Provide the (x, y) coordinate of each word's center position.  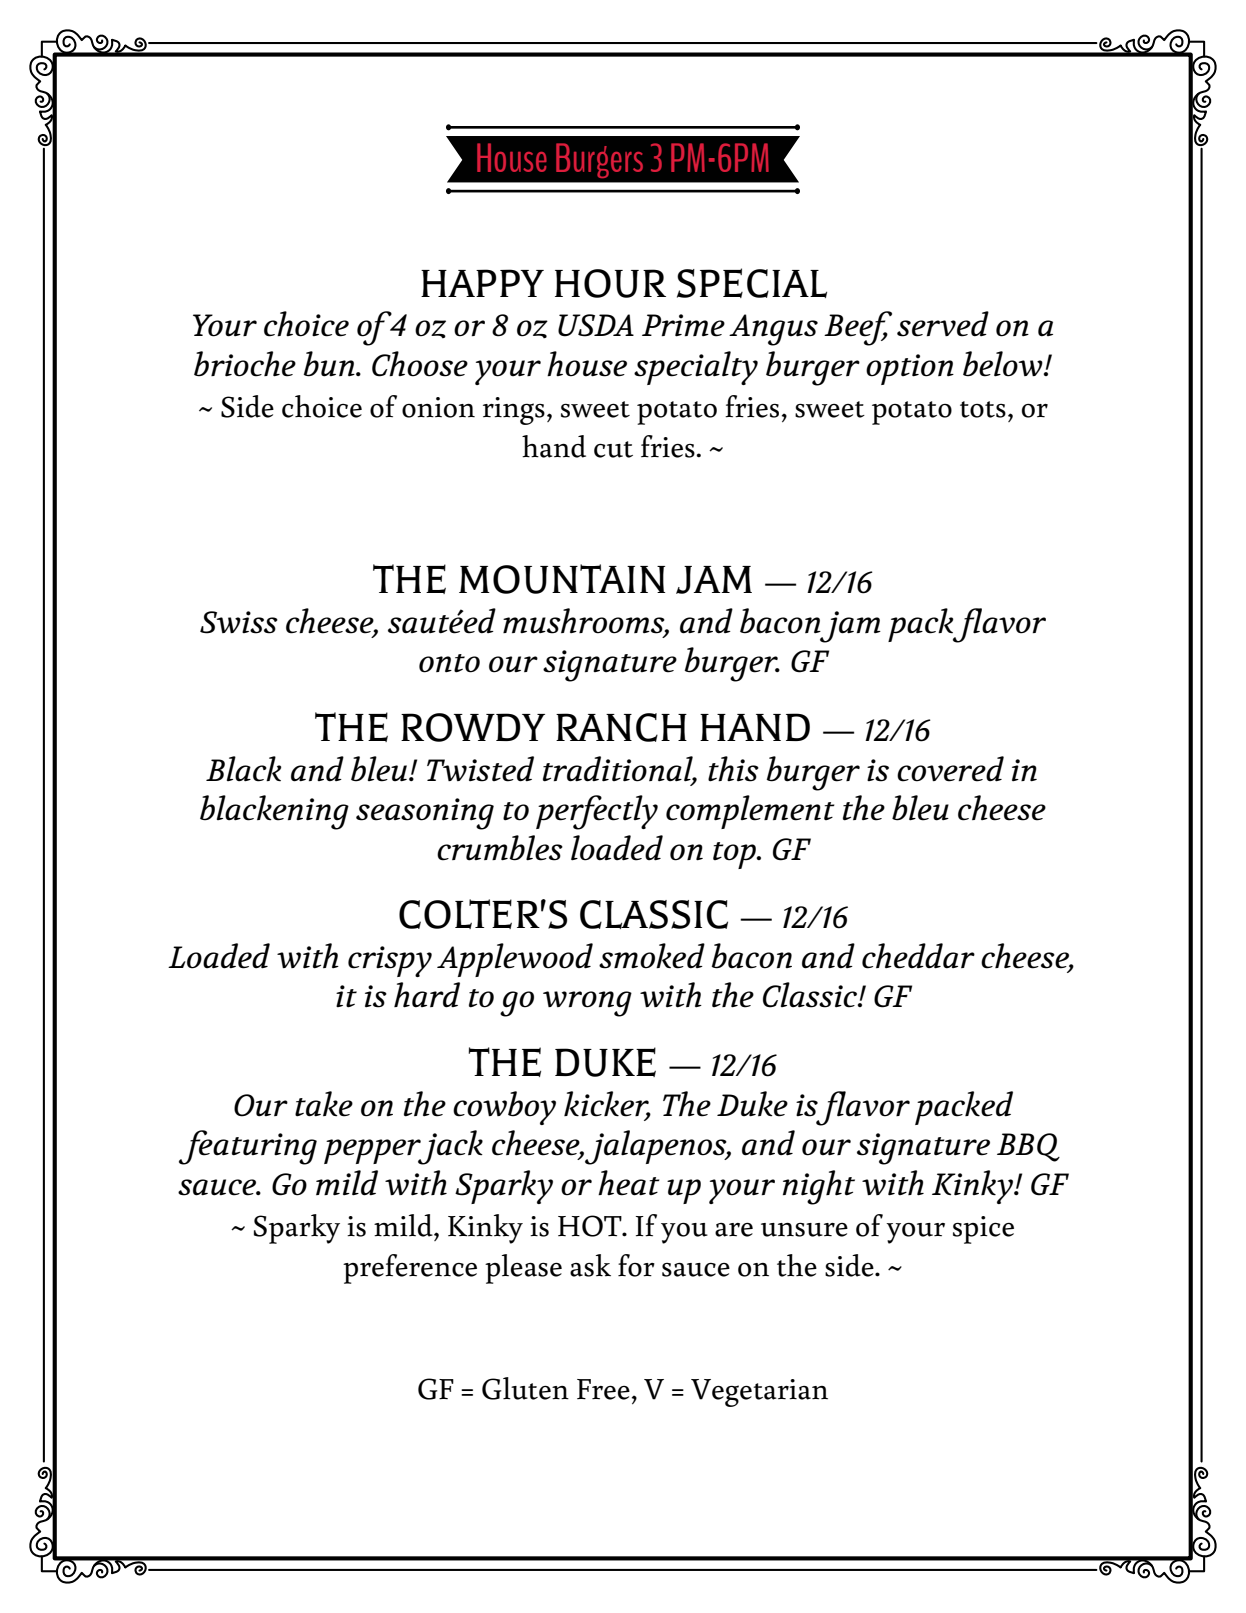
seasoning (425, 814)
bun (330, 364)
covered (950, 769)
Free (603, 1389)
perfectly (597, 812)
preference (410, 1269)
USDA (596, 325)
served (943, 324)
